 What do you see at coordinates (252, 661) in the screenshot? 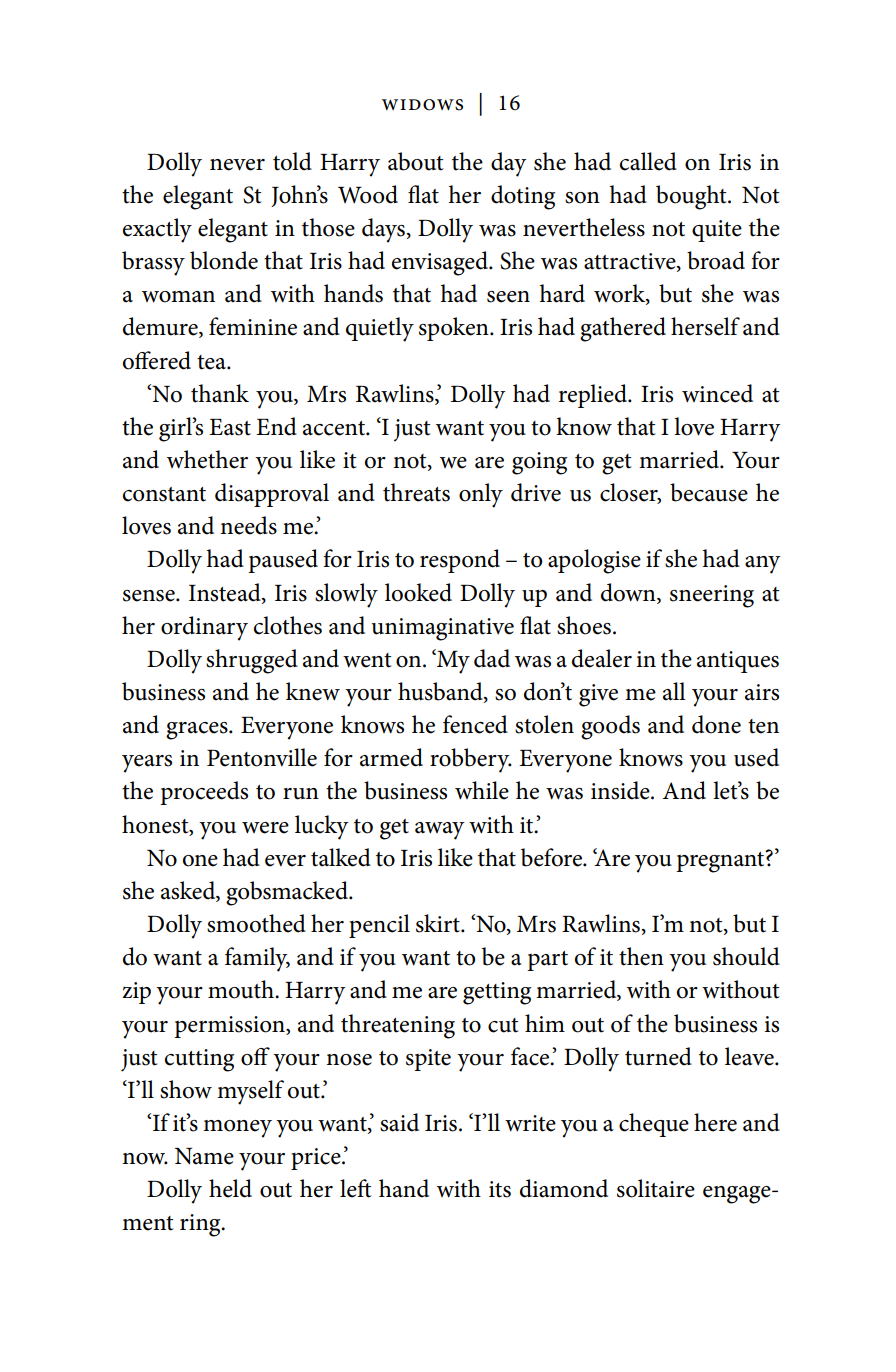
I see `shrugged` at bounding box center [252, 661].
